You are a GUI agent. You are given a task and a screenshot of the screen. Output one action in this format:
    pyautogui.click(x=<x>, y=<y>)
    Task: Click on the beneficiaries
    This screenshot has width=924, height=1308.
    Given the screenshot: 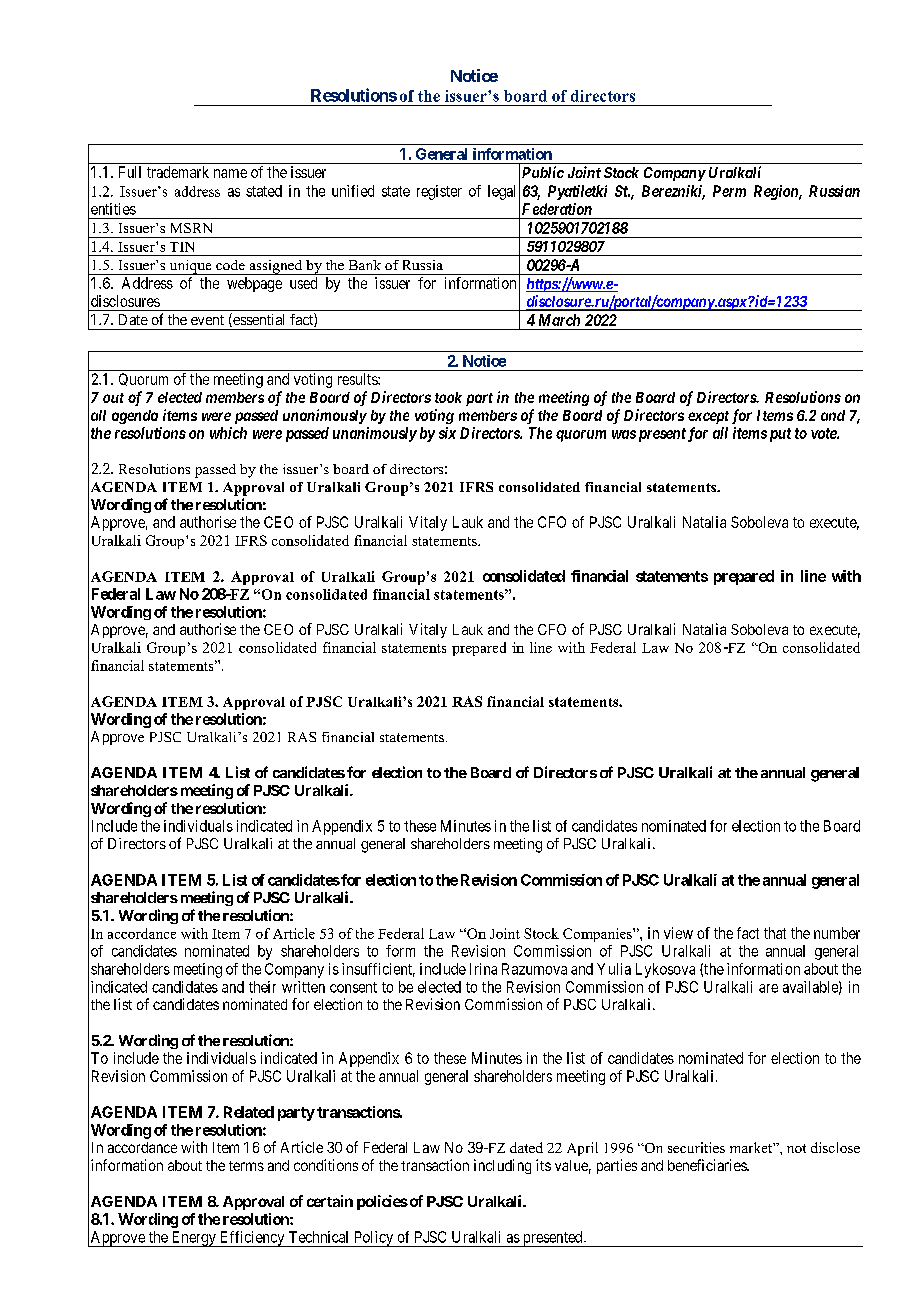 What is the action you would take?
    pyautogui.click(x=708, y=1165)
